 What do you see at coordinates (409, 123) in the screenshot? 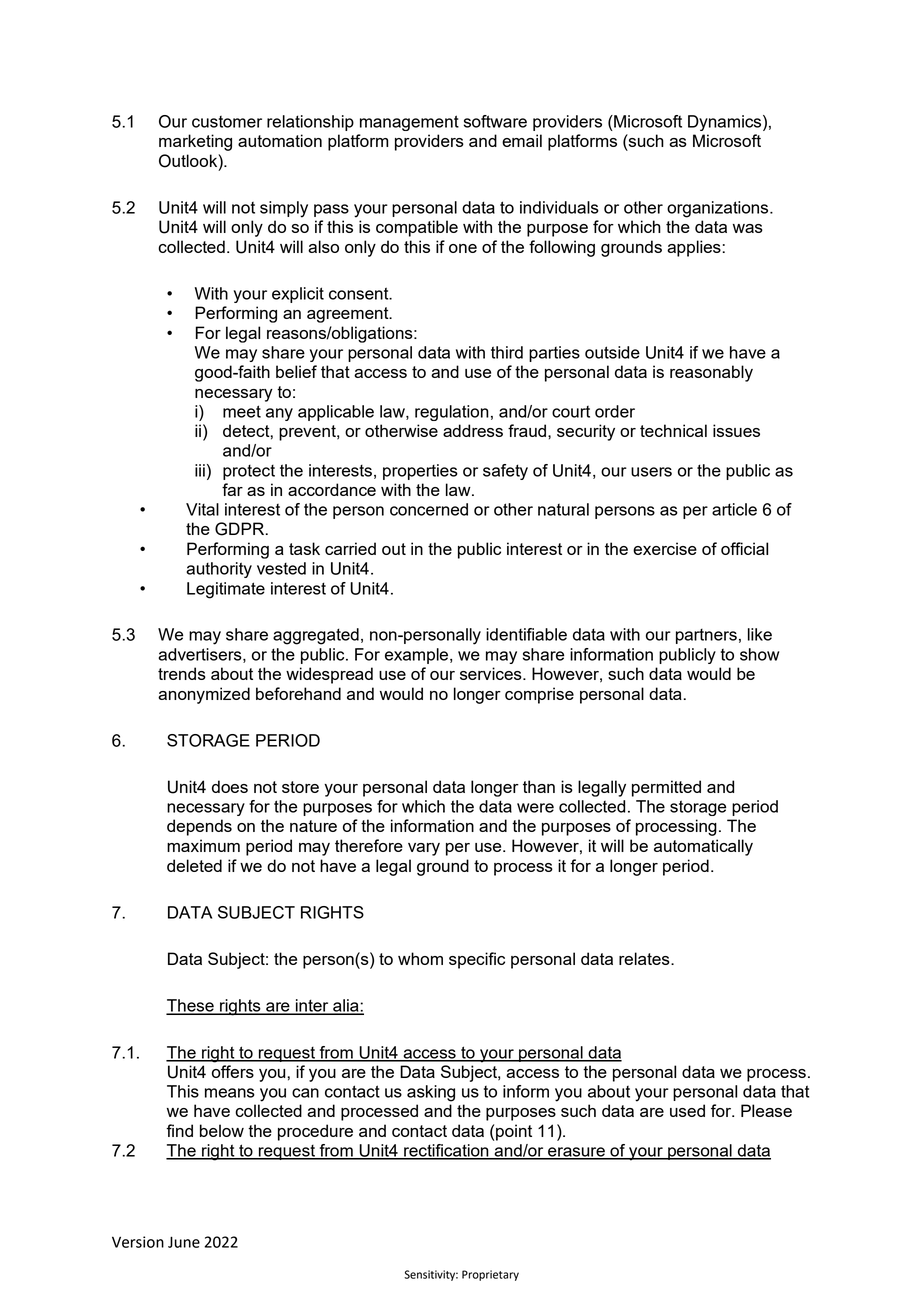
I see `management` at bounding box center [409, 123].
